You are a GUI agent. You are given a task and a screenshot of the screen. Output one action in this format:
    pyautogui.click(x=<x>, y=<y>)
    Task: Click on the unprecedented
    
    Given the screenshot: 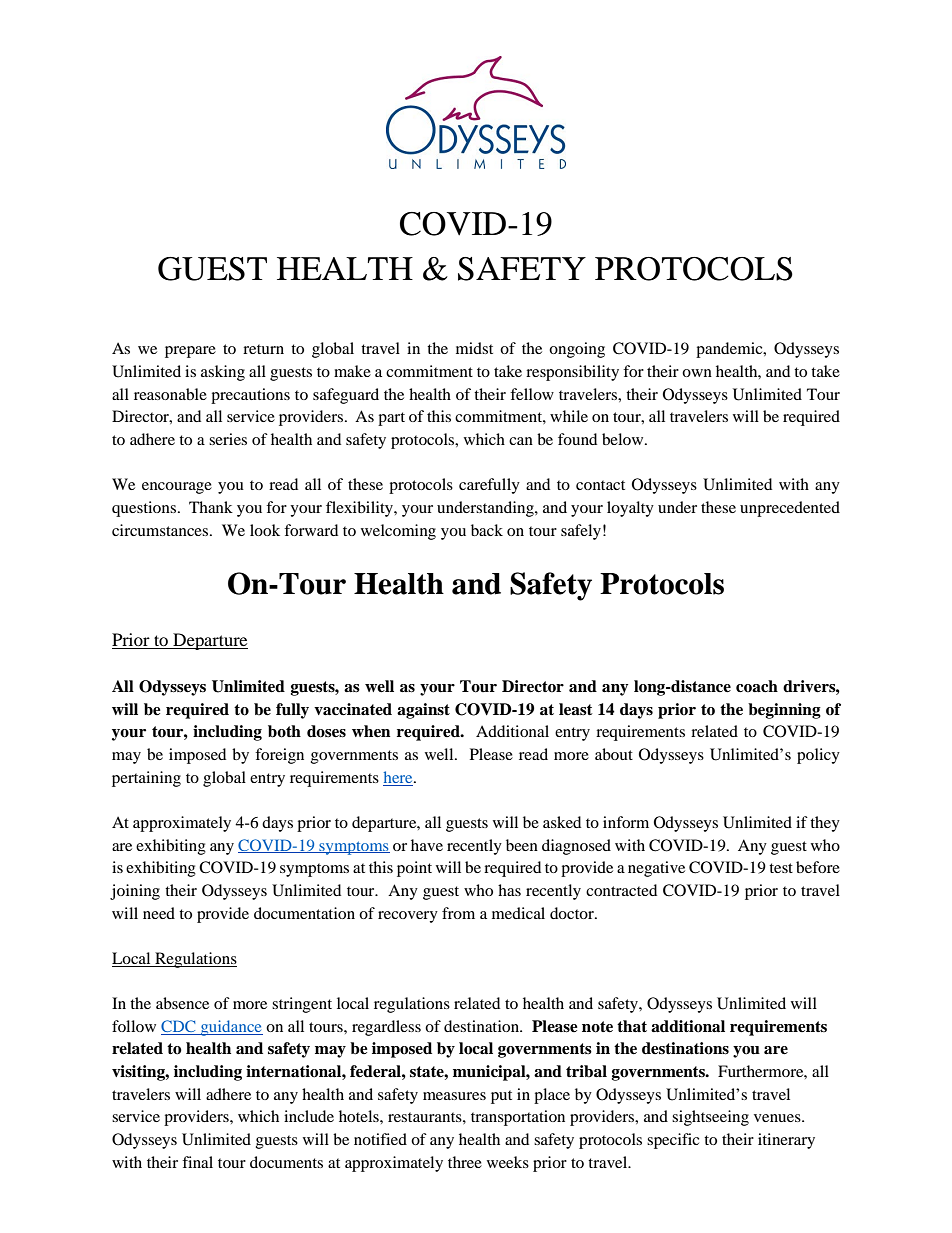 What is the action you would take?
    pyautogui.click(x=790, y=509)
